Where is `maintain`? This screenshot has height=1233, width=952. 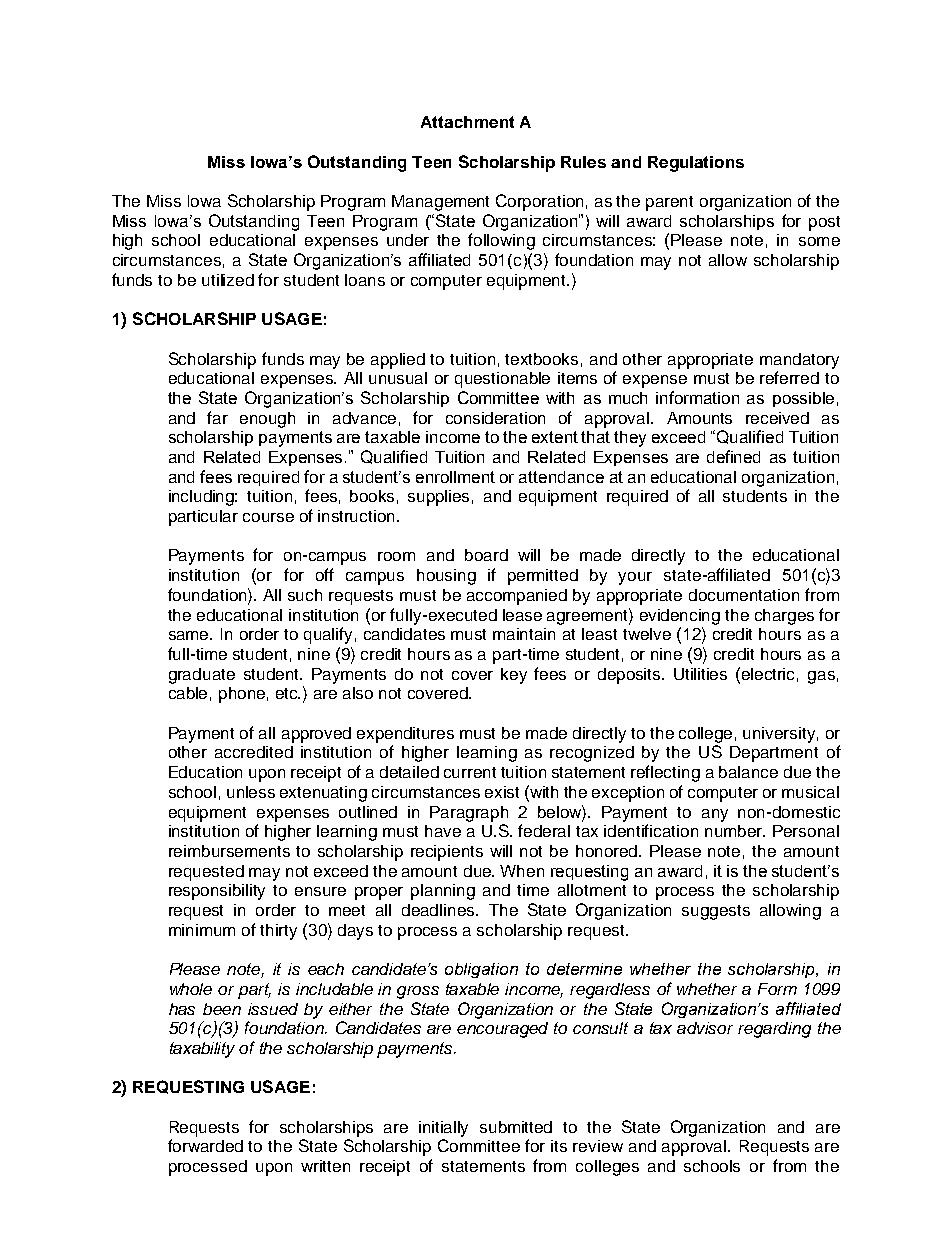 maintain is located at coordinates (524, 634).
